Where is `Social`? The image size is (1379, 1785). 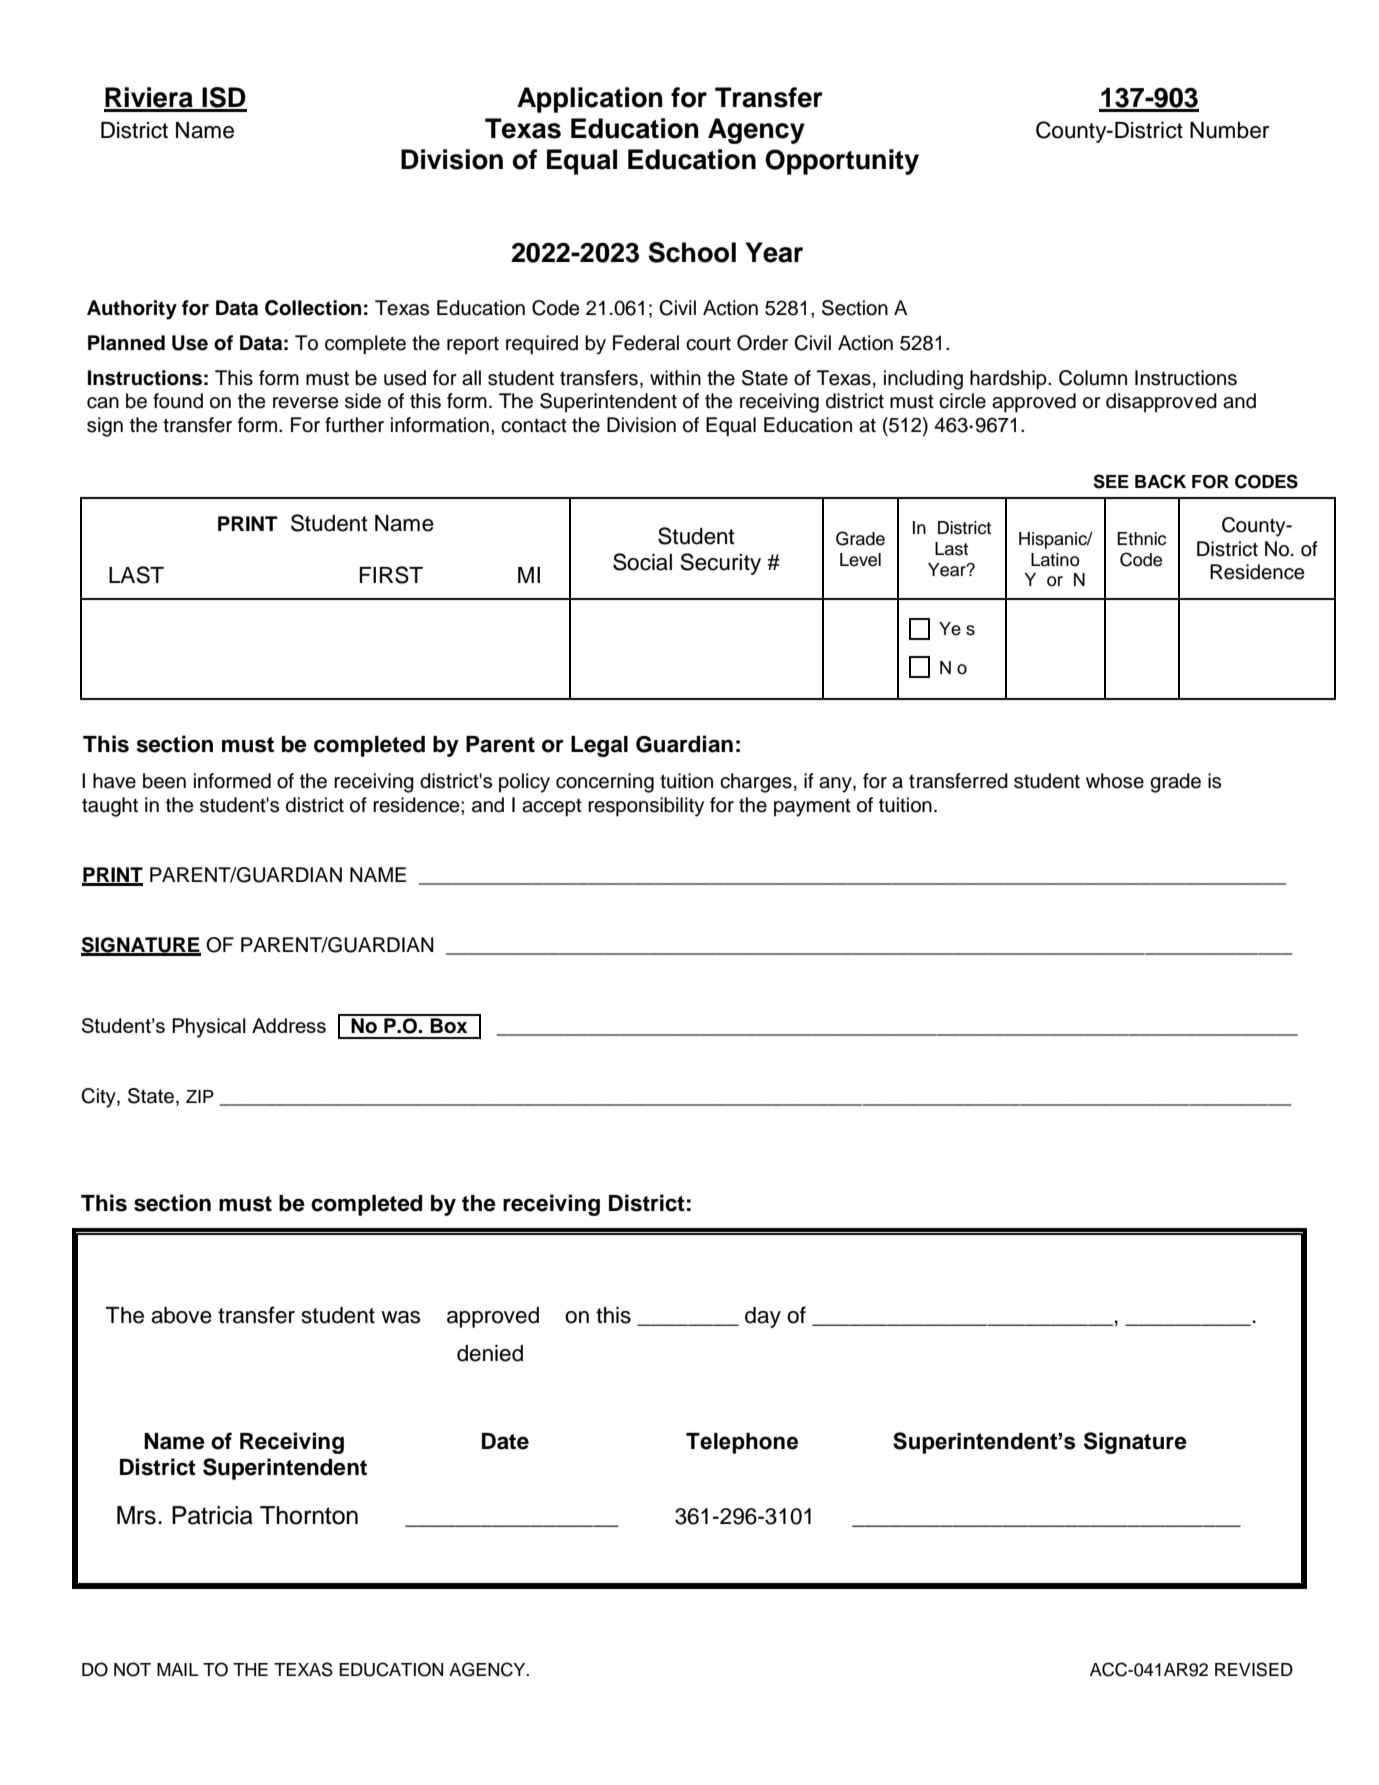
Social is located at coordinates (642, 562).
